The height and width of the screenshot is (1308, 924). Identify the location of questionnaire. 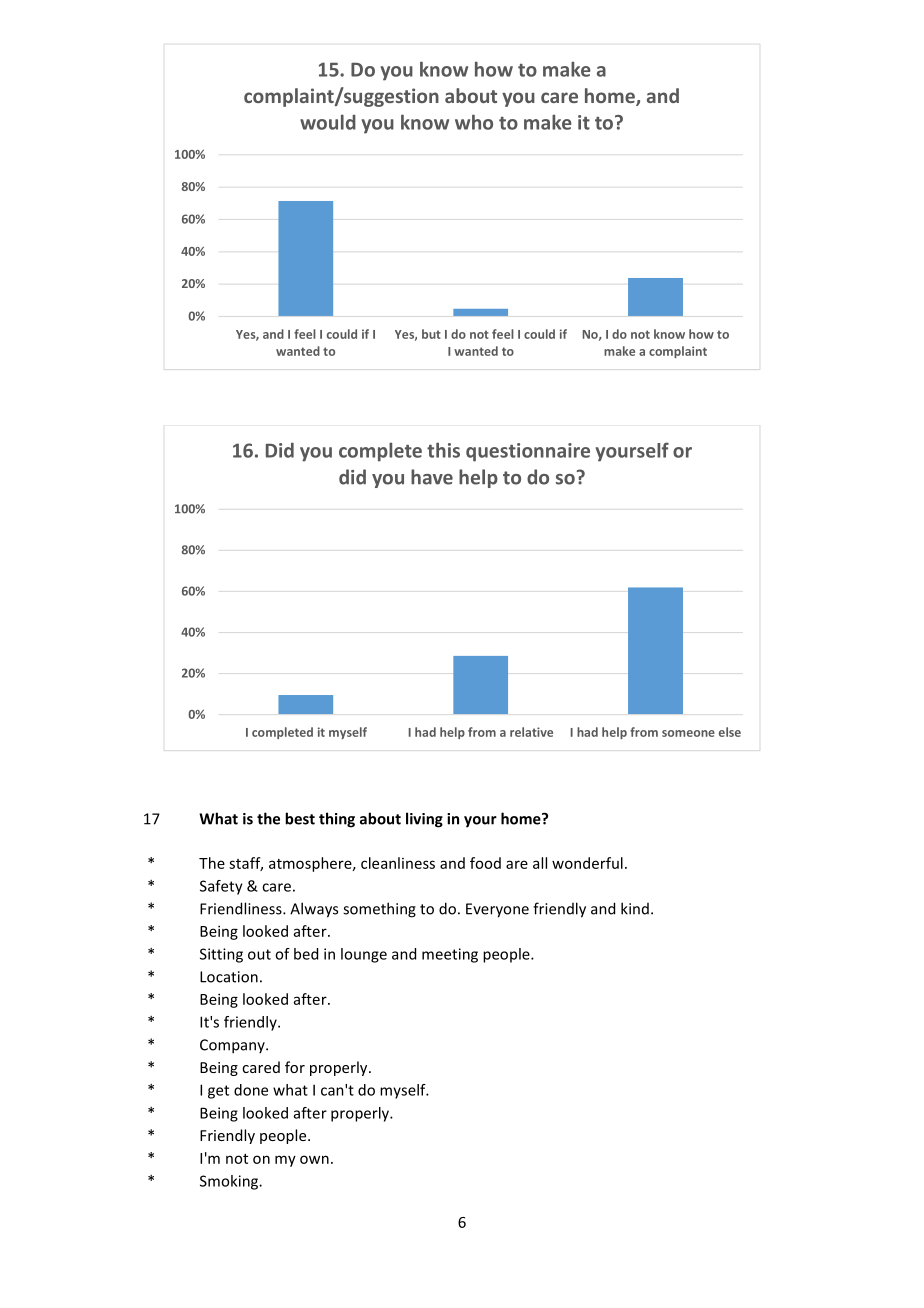
(528, 452).
